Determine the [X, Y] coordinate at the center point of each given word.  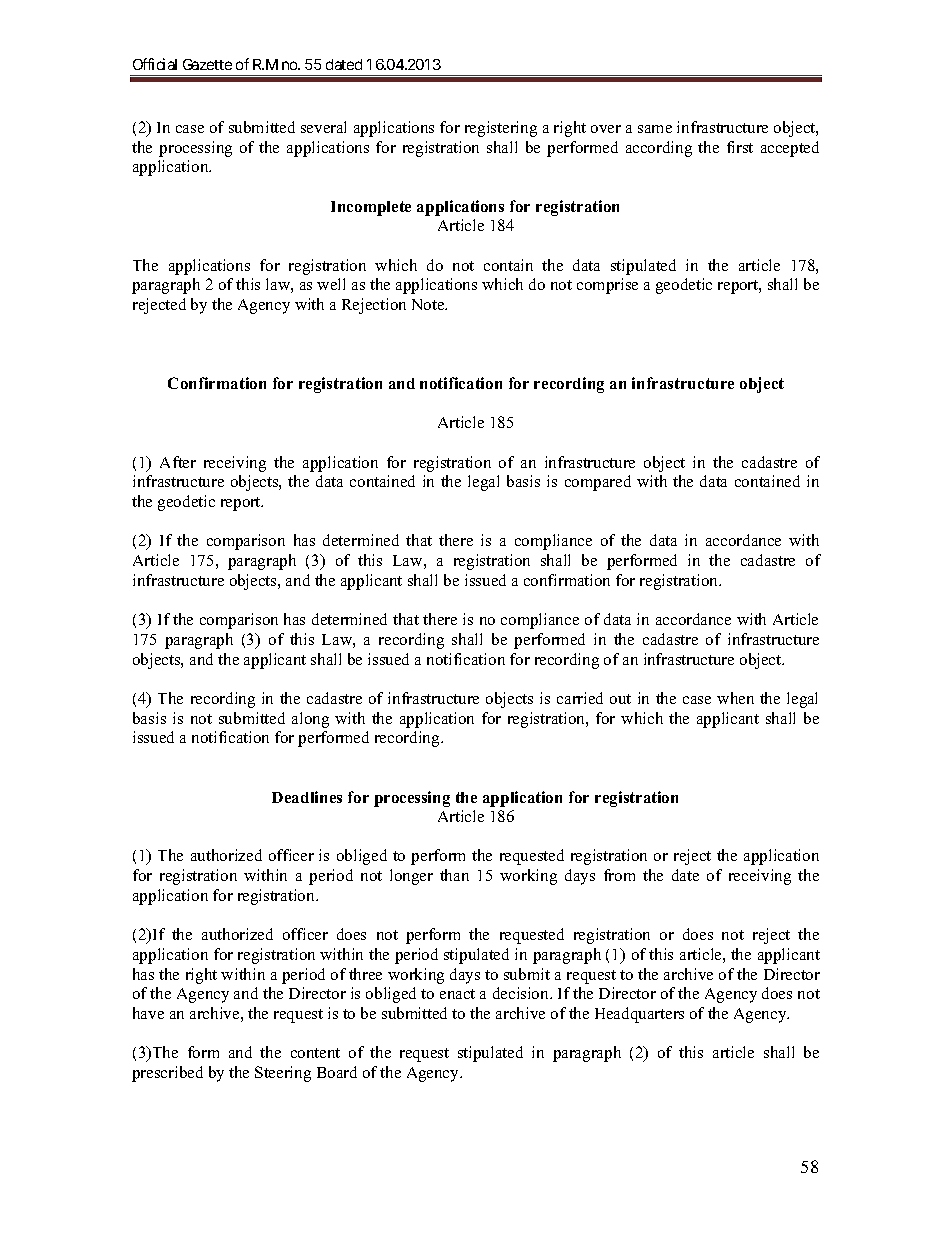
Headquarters [639, 1015]
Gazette [207, 64]
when [735, 698]
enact [457, 994]
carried [580, 698]
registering [501, 129]
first [740, 147]
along [310, 720]
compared [598, 483]
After [178, 462]
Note [429, 304]
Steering [283, 1074]
